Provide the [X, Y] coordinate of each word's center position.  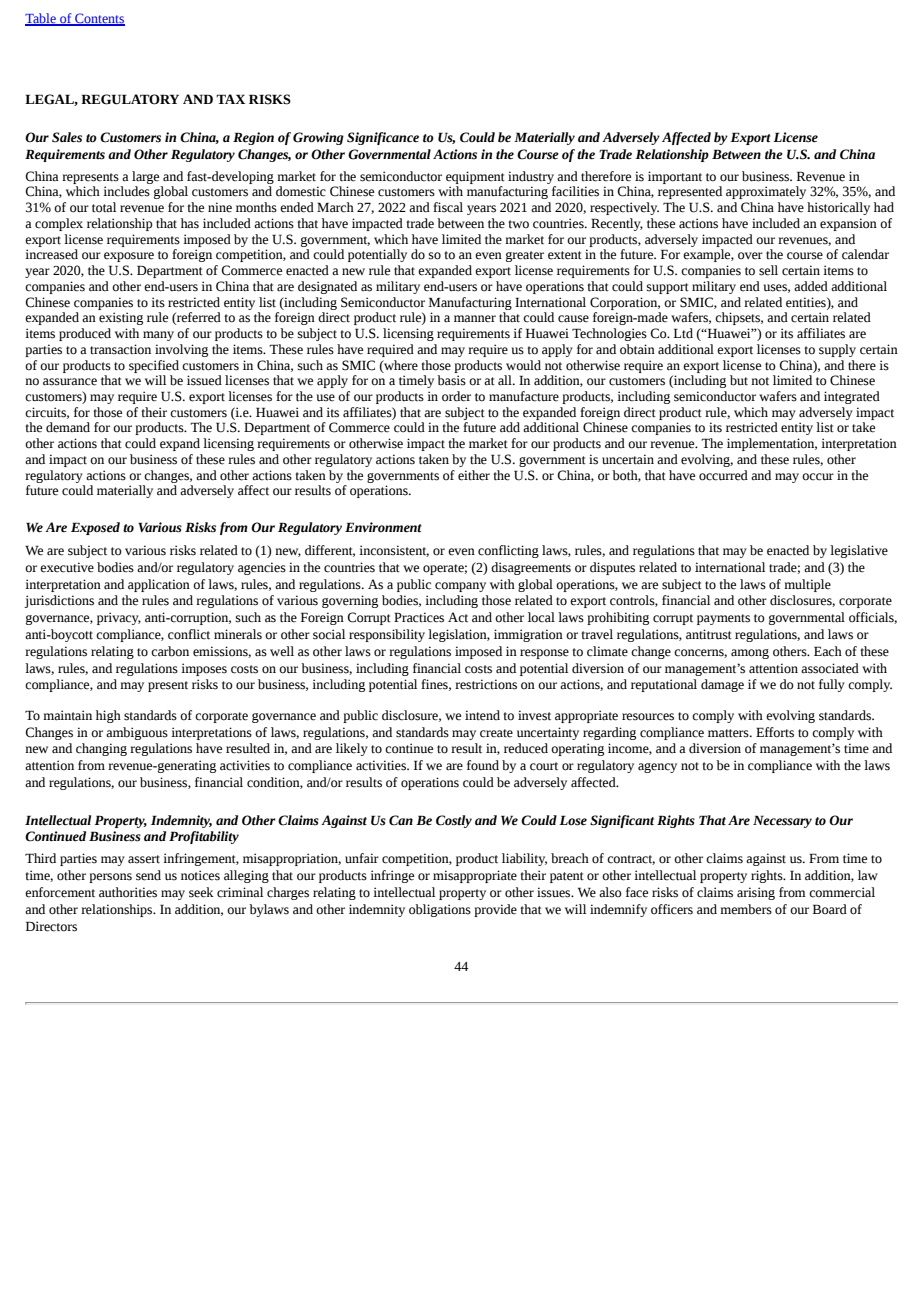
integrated [852, 397]
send [148, 875]
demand [68, 427]
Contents [99, 19]
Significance [383, 138]
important [675, 177]
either [474, 475]
